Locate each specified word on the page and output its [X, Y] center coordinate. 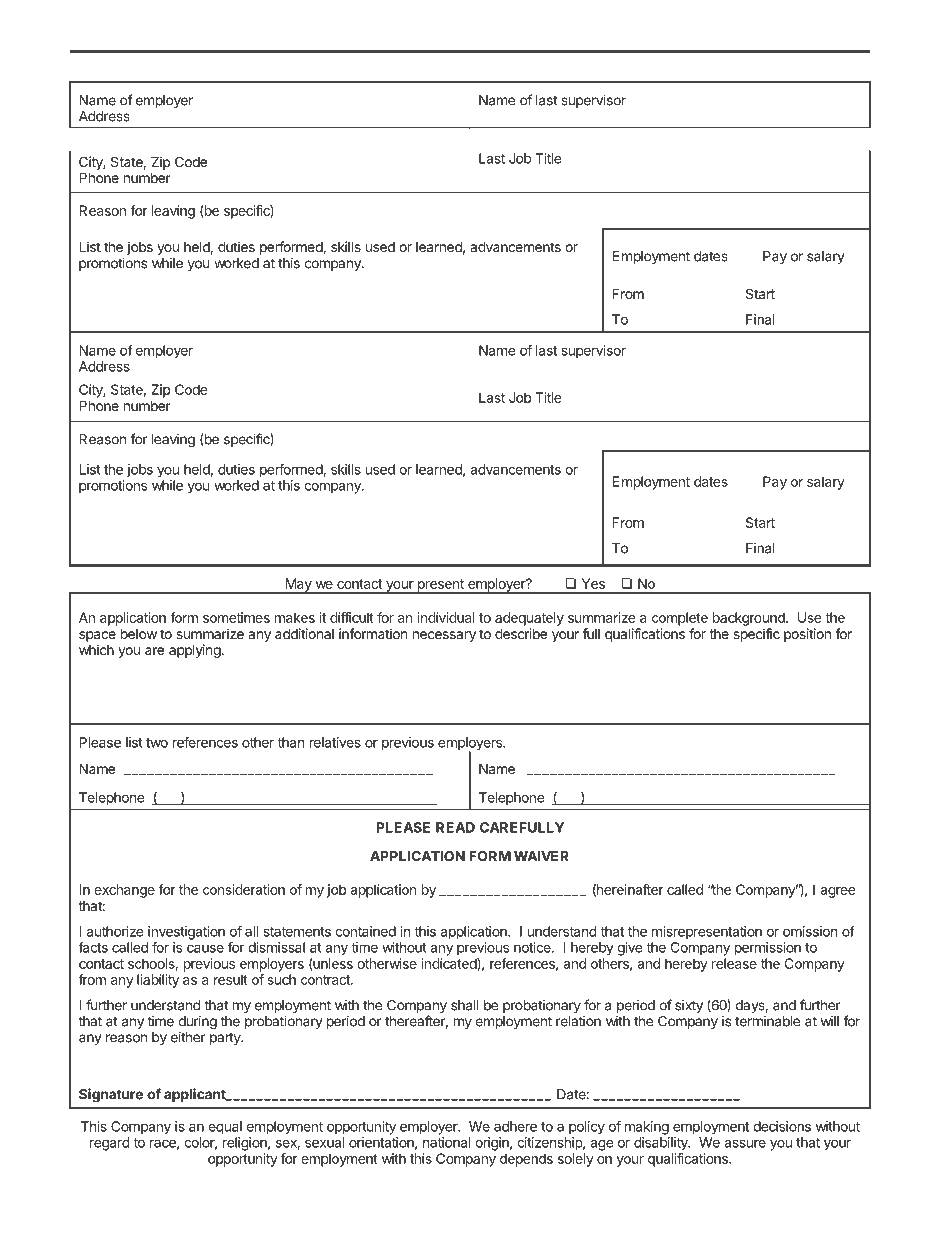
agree [837, 892]
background [750, 619]
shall [465, 1005]
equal [225, 1128]
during [197, 1023]
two [157, 743]
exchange [124, 891]
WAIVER [541, 856]
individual [446, 617]
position [807, 635]
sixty [689, 1006]
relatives [335, 742]
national [447, 1142]
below [139, 633]
